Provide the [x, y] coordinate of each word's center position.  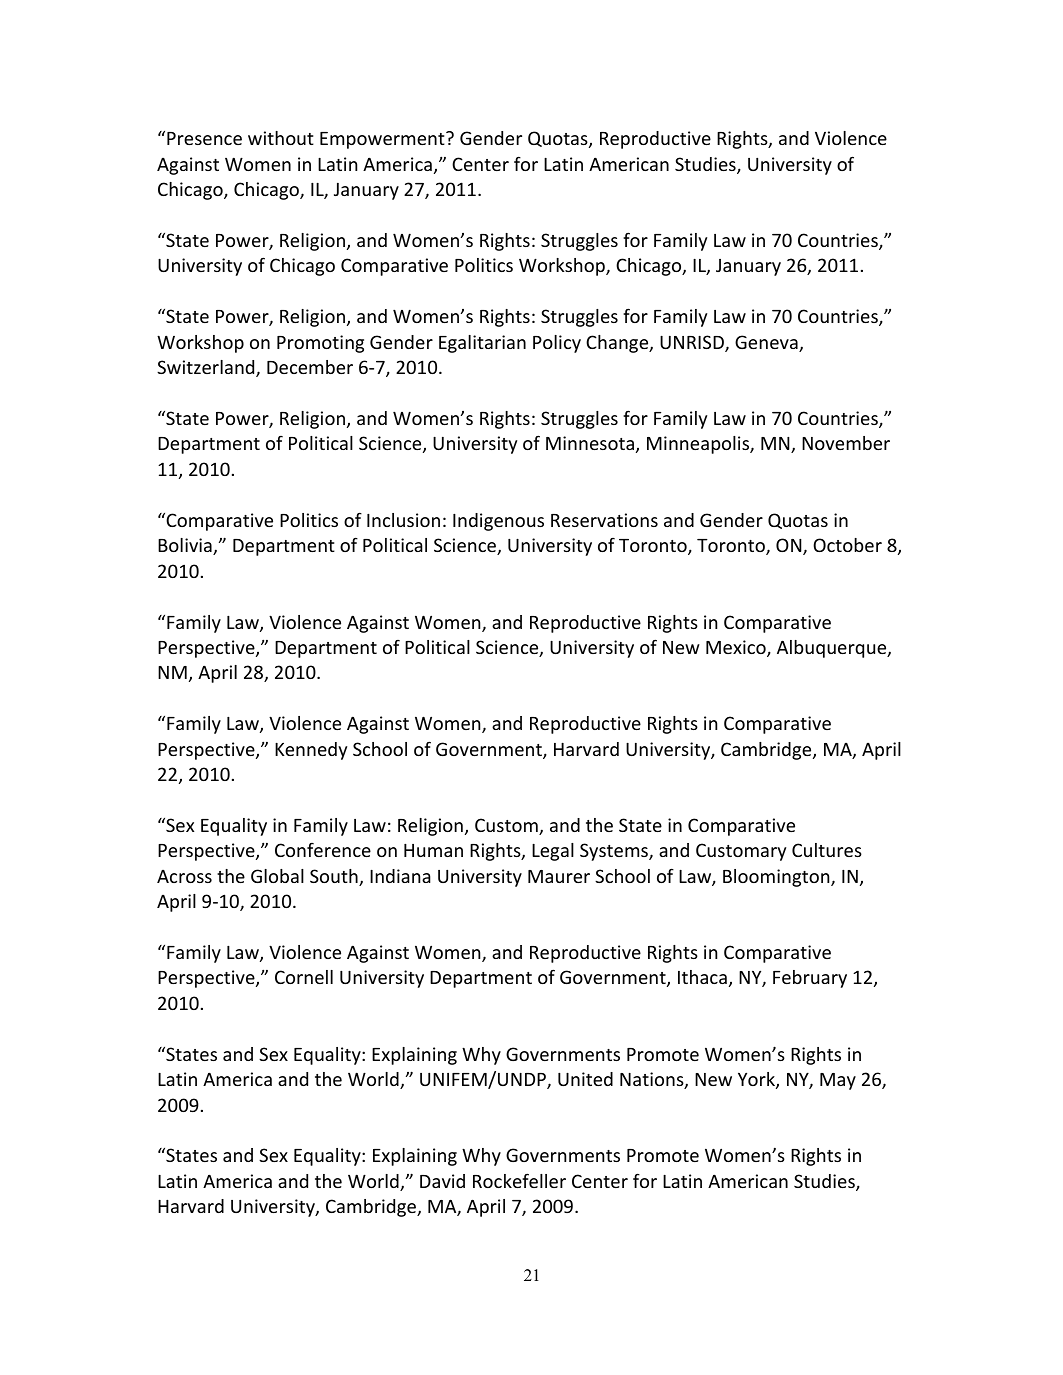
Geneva [767, 343]
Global [277, 876]
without [281, 138]
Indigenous [498, 522]
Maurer [559, 876]
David [442, 1181]
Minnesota [590, 443]
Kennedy [311, 751]
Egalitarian [482, 344]
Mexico [737, 648]
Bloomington [777, 878]
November [846, 443]
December [310, 367]
